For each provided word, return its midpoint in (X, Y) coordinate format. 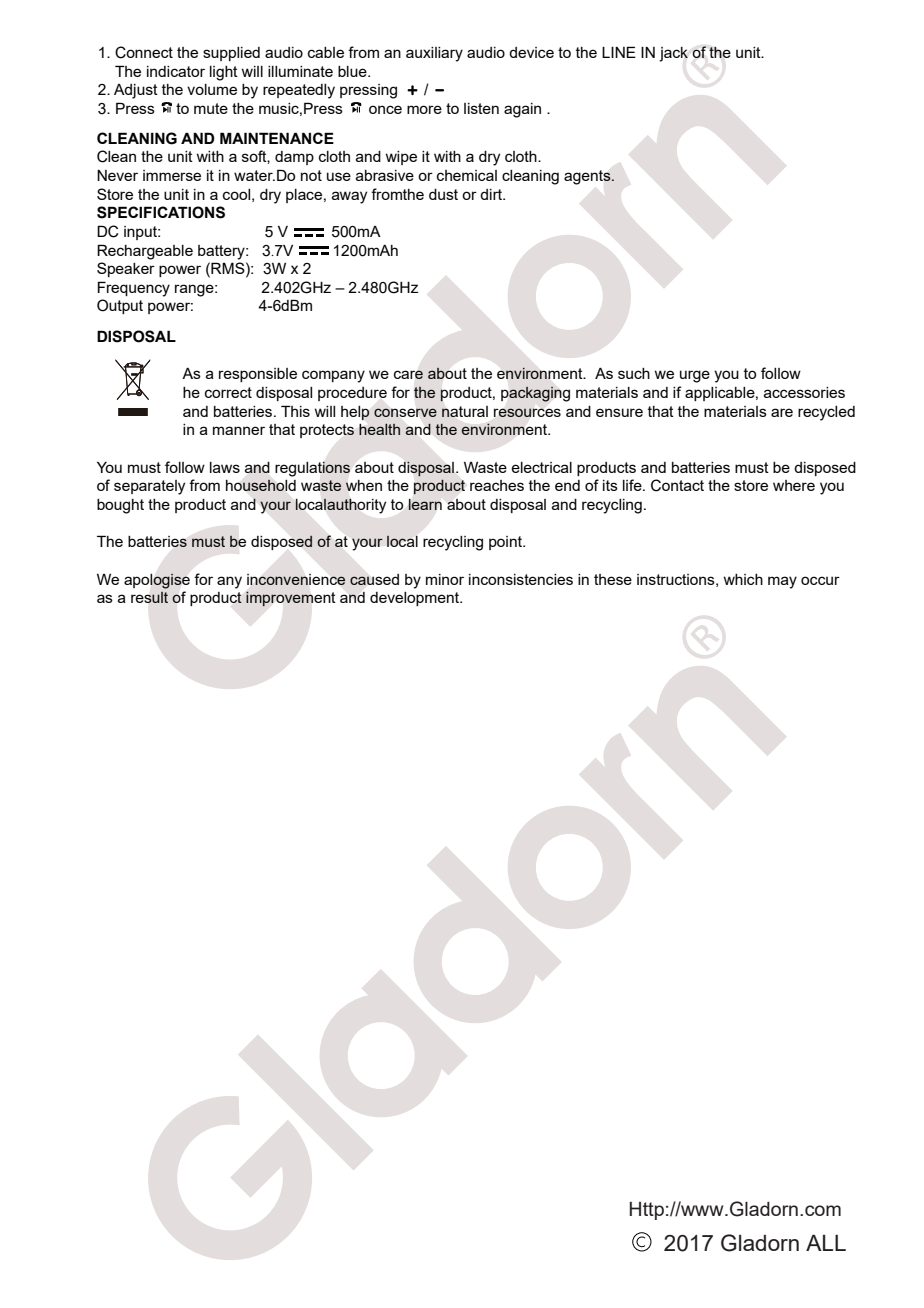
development (415, 599)
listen (481, 108)
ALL (826, 1242)
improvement (290, 599)
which (743, 579)
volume (212, 89)
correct (228, 392)
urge (695, 376)
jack (673, 54)
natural (465, 411)
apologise (157, 581)
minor (445, 579)
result (149, 597)
